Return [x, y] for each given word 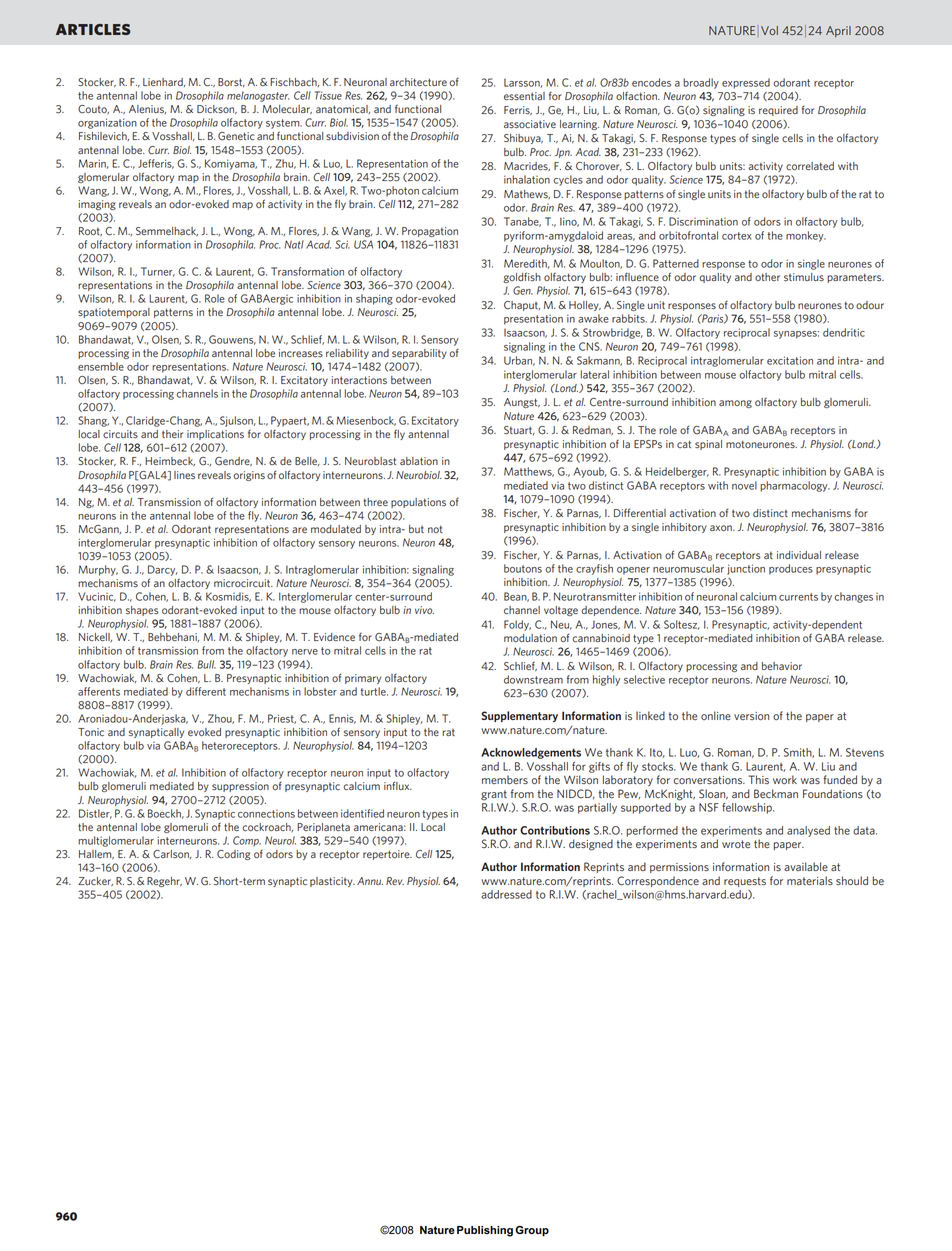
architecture [418, 82]
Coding [234, 855]
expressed [746, 83]
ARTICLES [93, 29]
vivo [424, 610]
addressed [506, 894]
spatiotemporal [114, 313]
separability [419, 354]
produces [791, 569]
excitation [790, 360]
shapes [142, 611]
